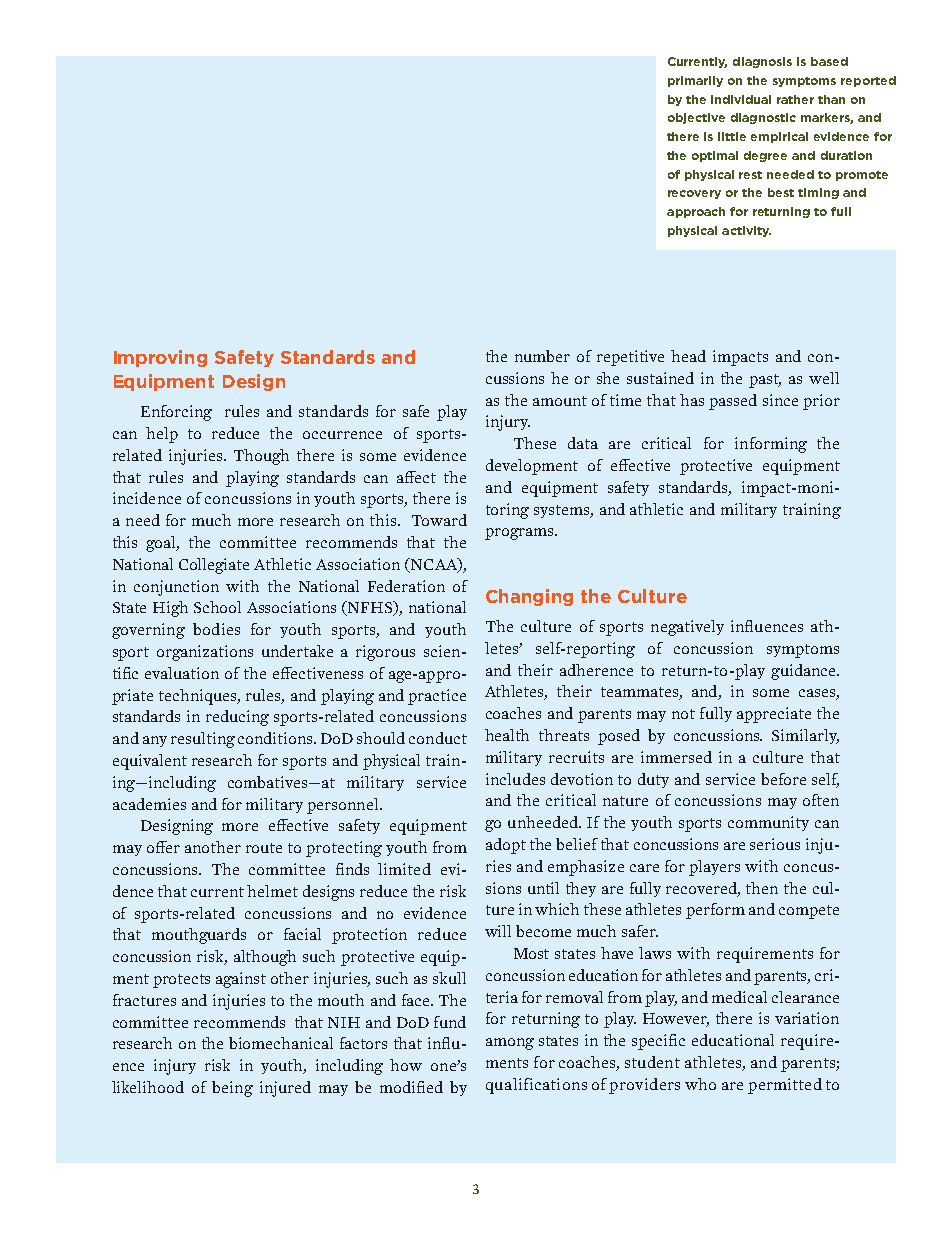 Image resolution: width=952 pixels, height=1233 pixels. What do you see at coordinates (510, 1044) in the screenshot?
I see `among` at bounding box center [510, 1044].
